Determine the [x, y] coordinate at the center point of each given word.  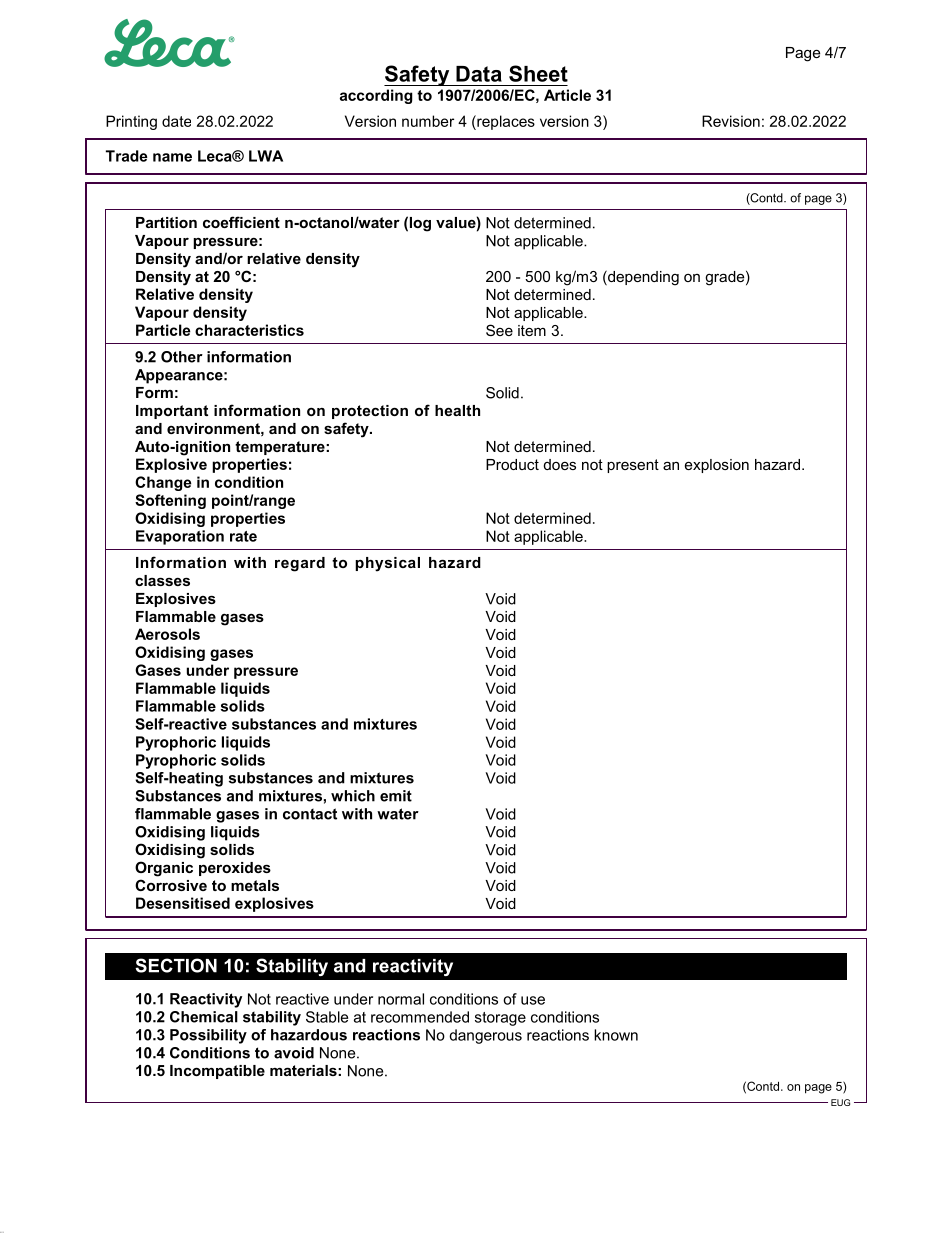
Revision [731, 121]
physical [387, 564]
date [176, 121]
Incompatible [217, 1072]
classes [162, 580]
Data [479, 74]
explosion [717, 466]
